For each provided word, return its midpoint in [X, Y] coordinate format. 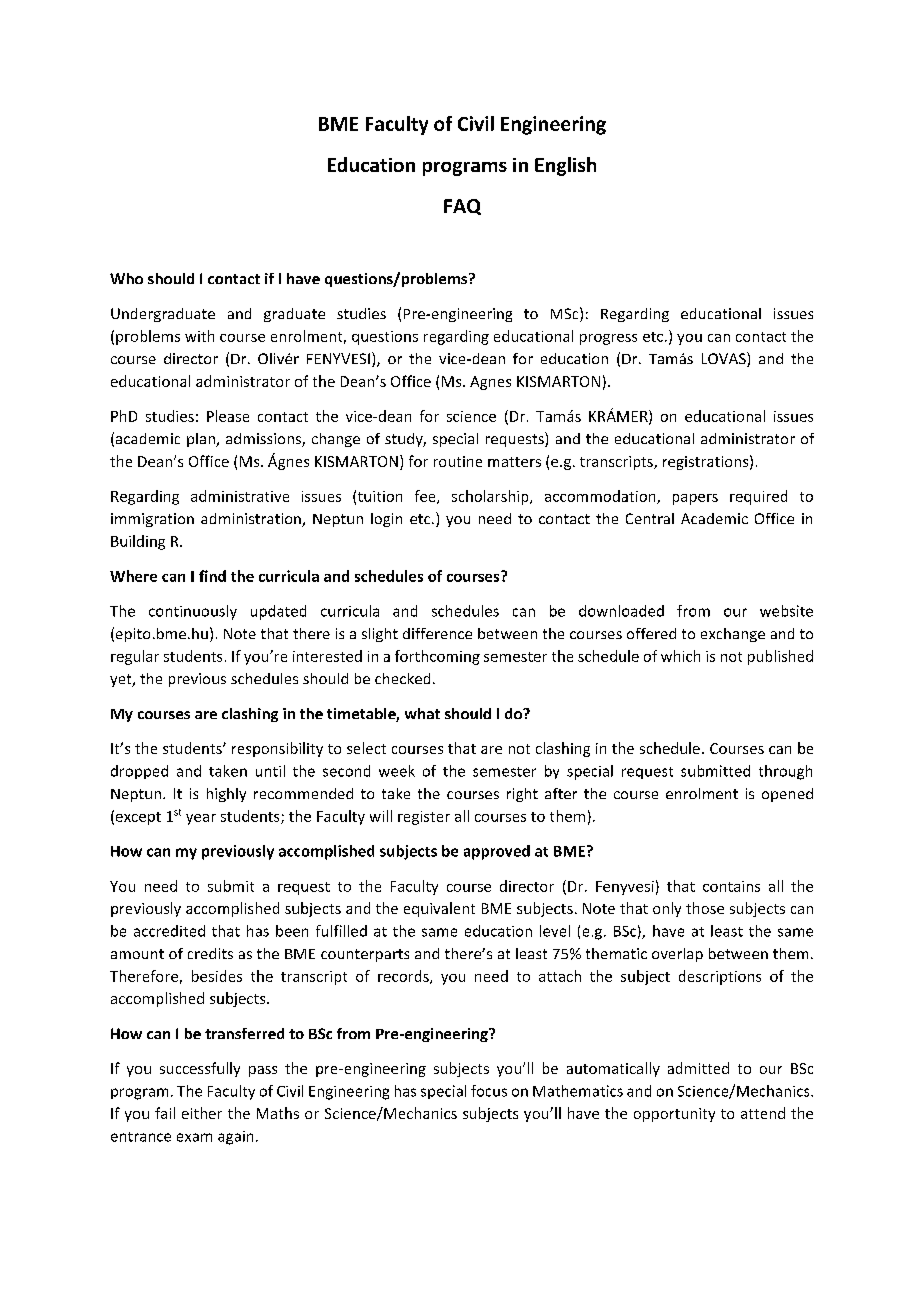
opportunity [674, 1115]
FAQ [462, 207]
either [202, 1113]
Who [126, 278]
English [565, 166]
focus [489, 1091]
